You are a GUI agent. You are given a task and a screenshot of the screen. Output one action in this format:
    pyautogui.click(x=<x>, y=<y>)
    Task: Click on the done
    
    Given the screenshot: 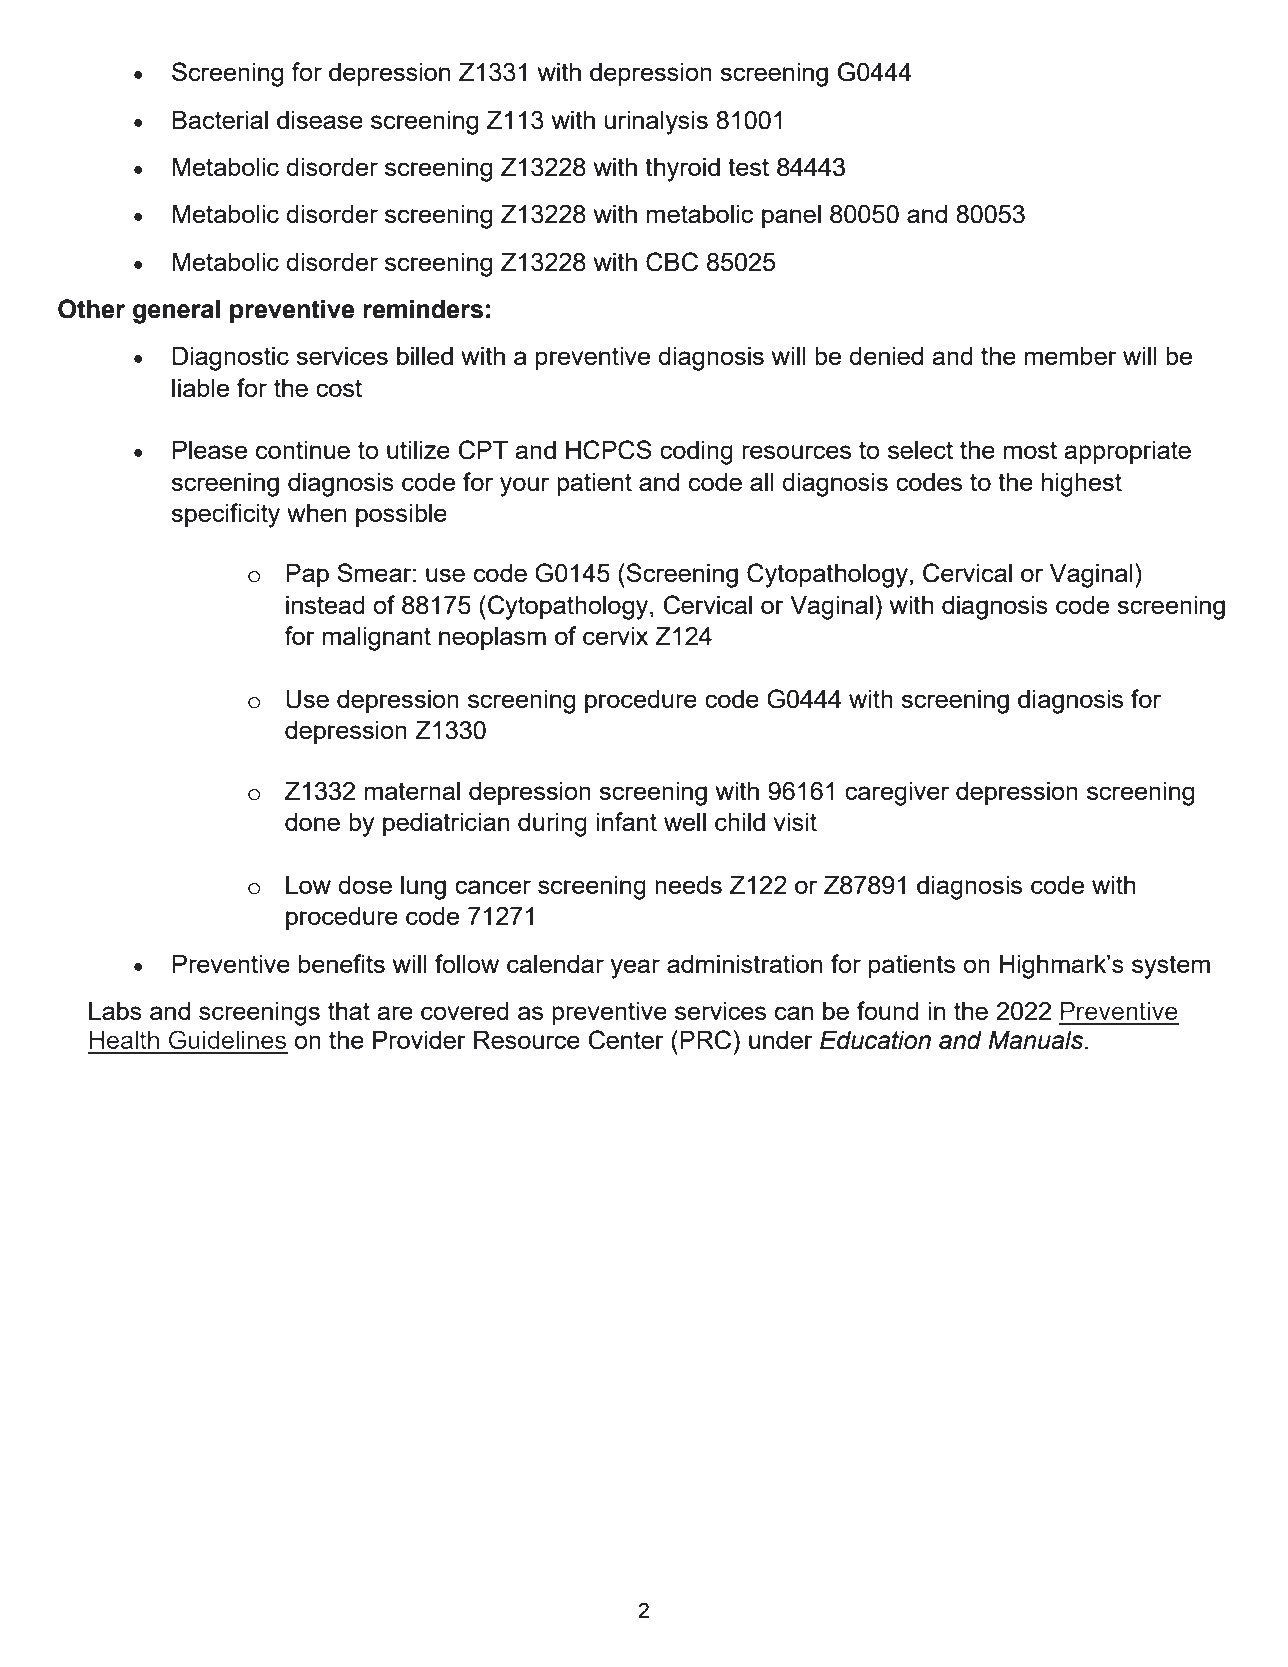 What is the action you would take?
    pyautogui.click(x=312, y=822)
